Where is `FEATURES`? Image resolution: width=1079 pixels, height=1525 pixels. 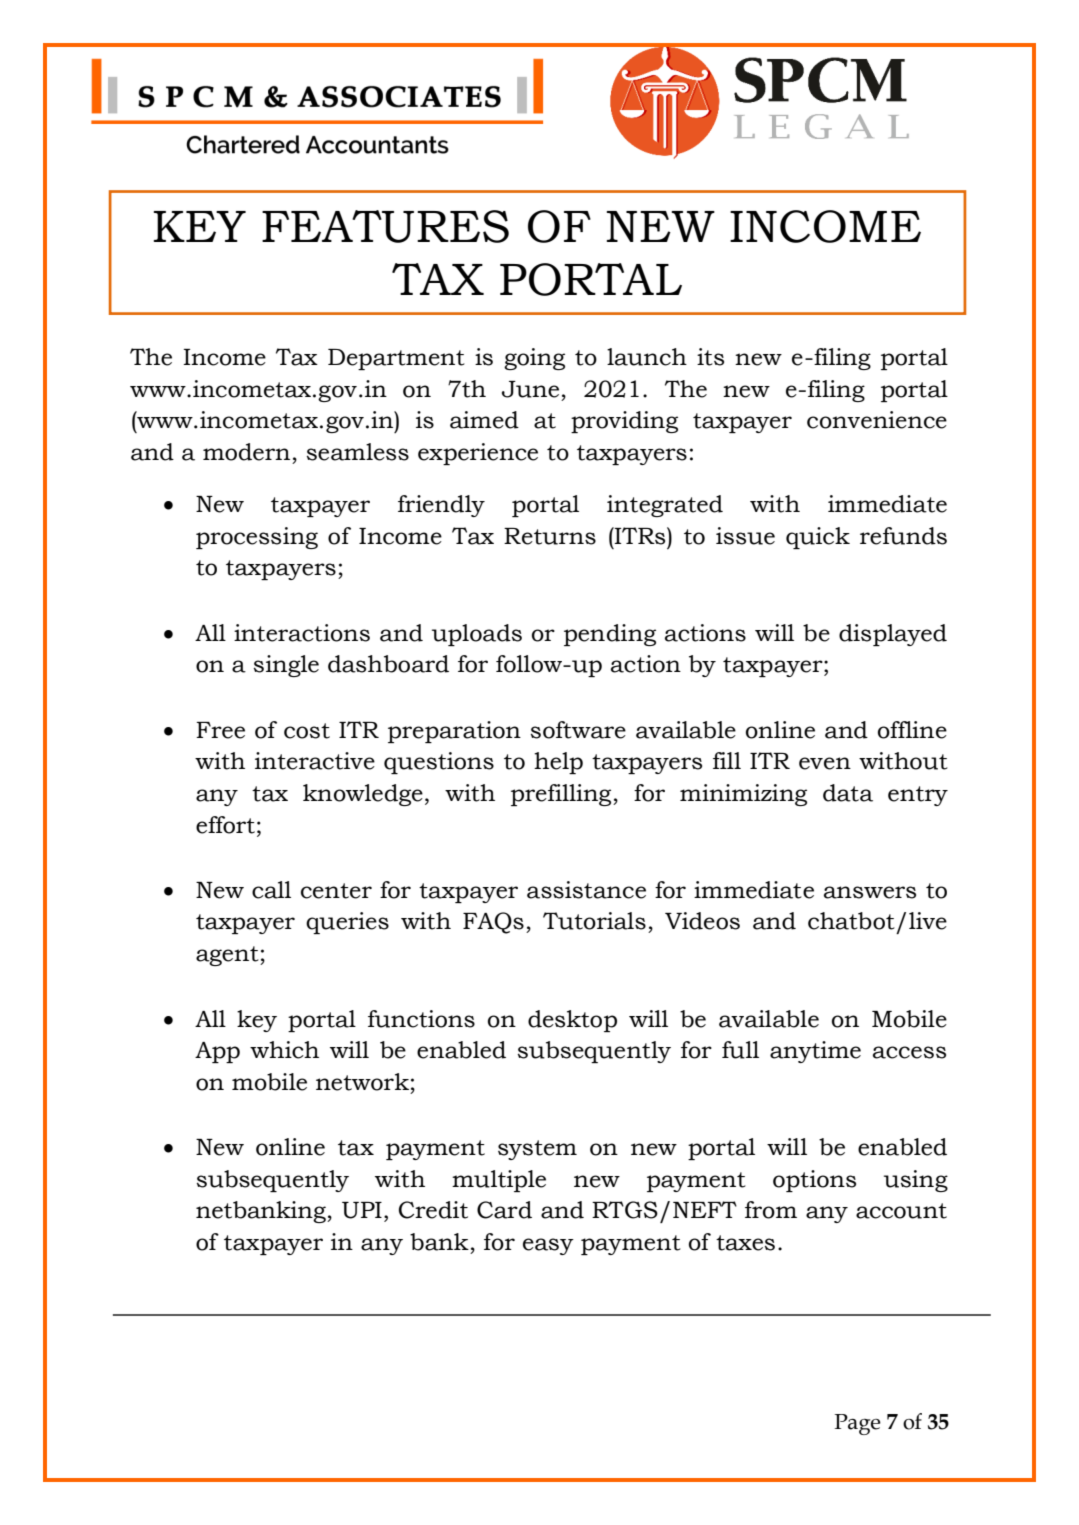 FEATURES is located at coordinates (385, 226).
